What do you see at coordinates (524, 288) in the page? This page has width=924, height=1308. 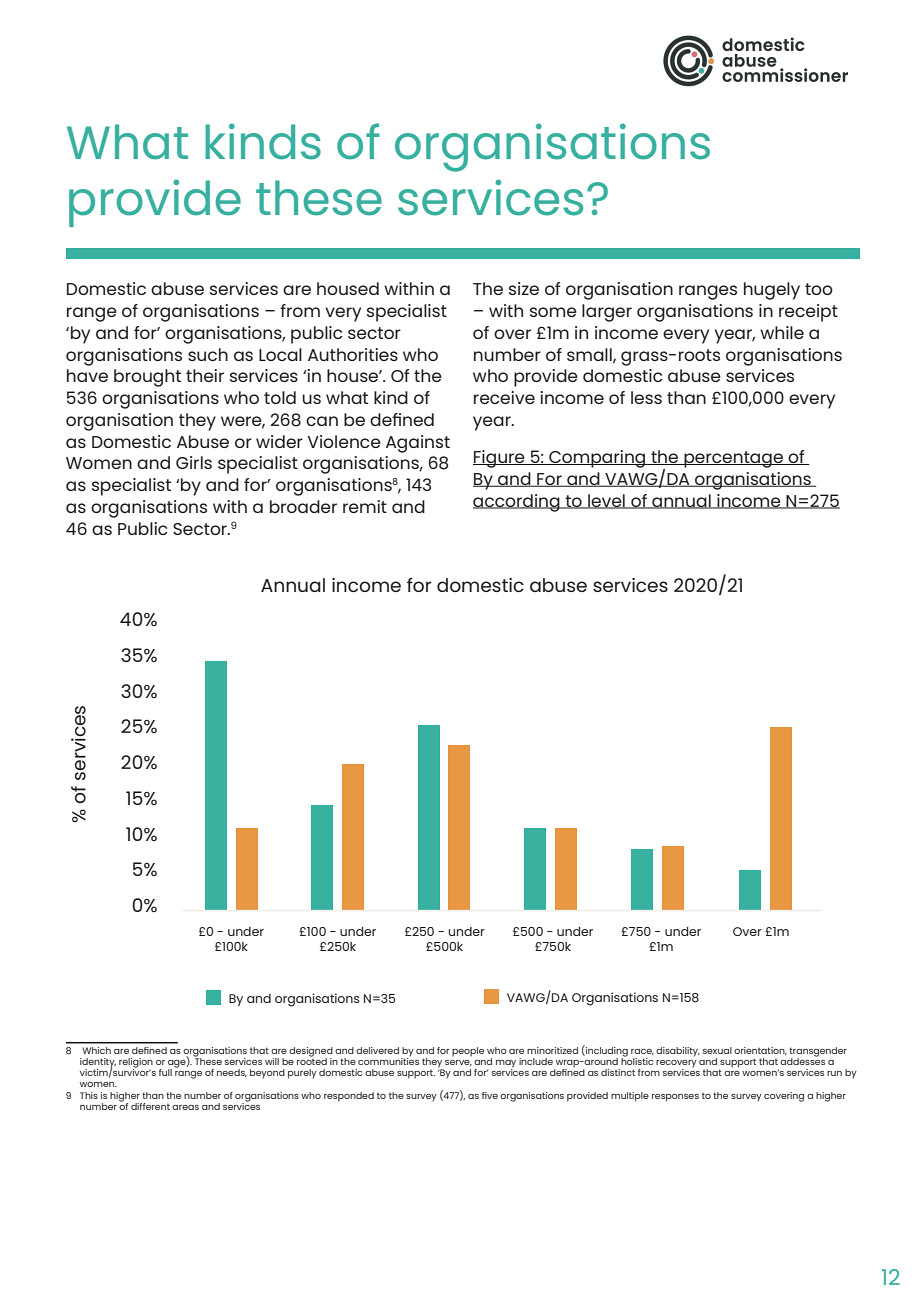 I see `size` at bounding box center [524, 288].
